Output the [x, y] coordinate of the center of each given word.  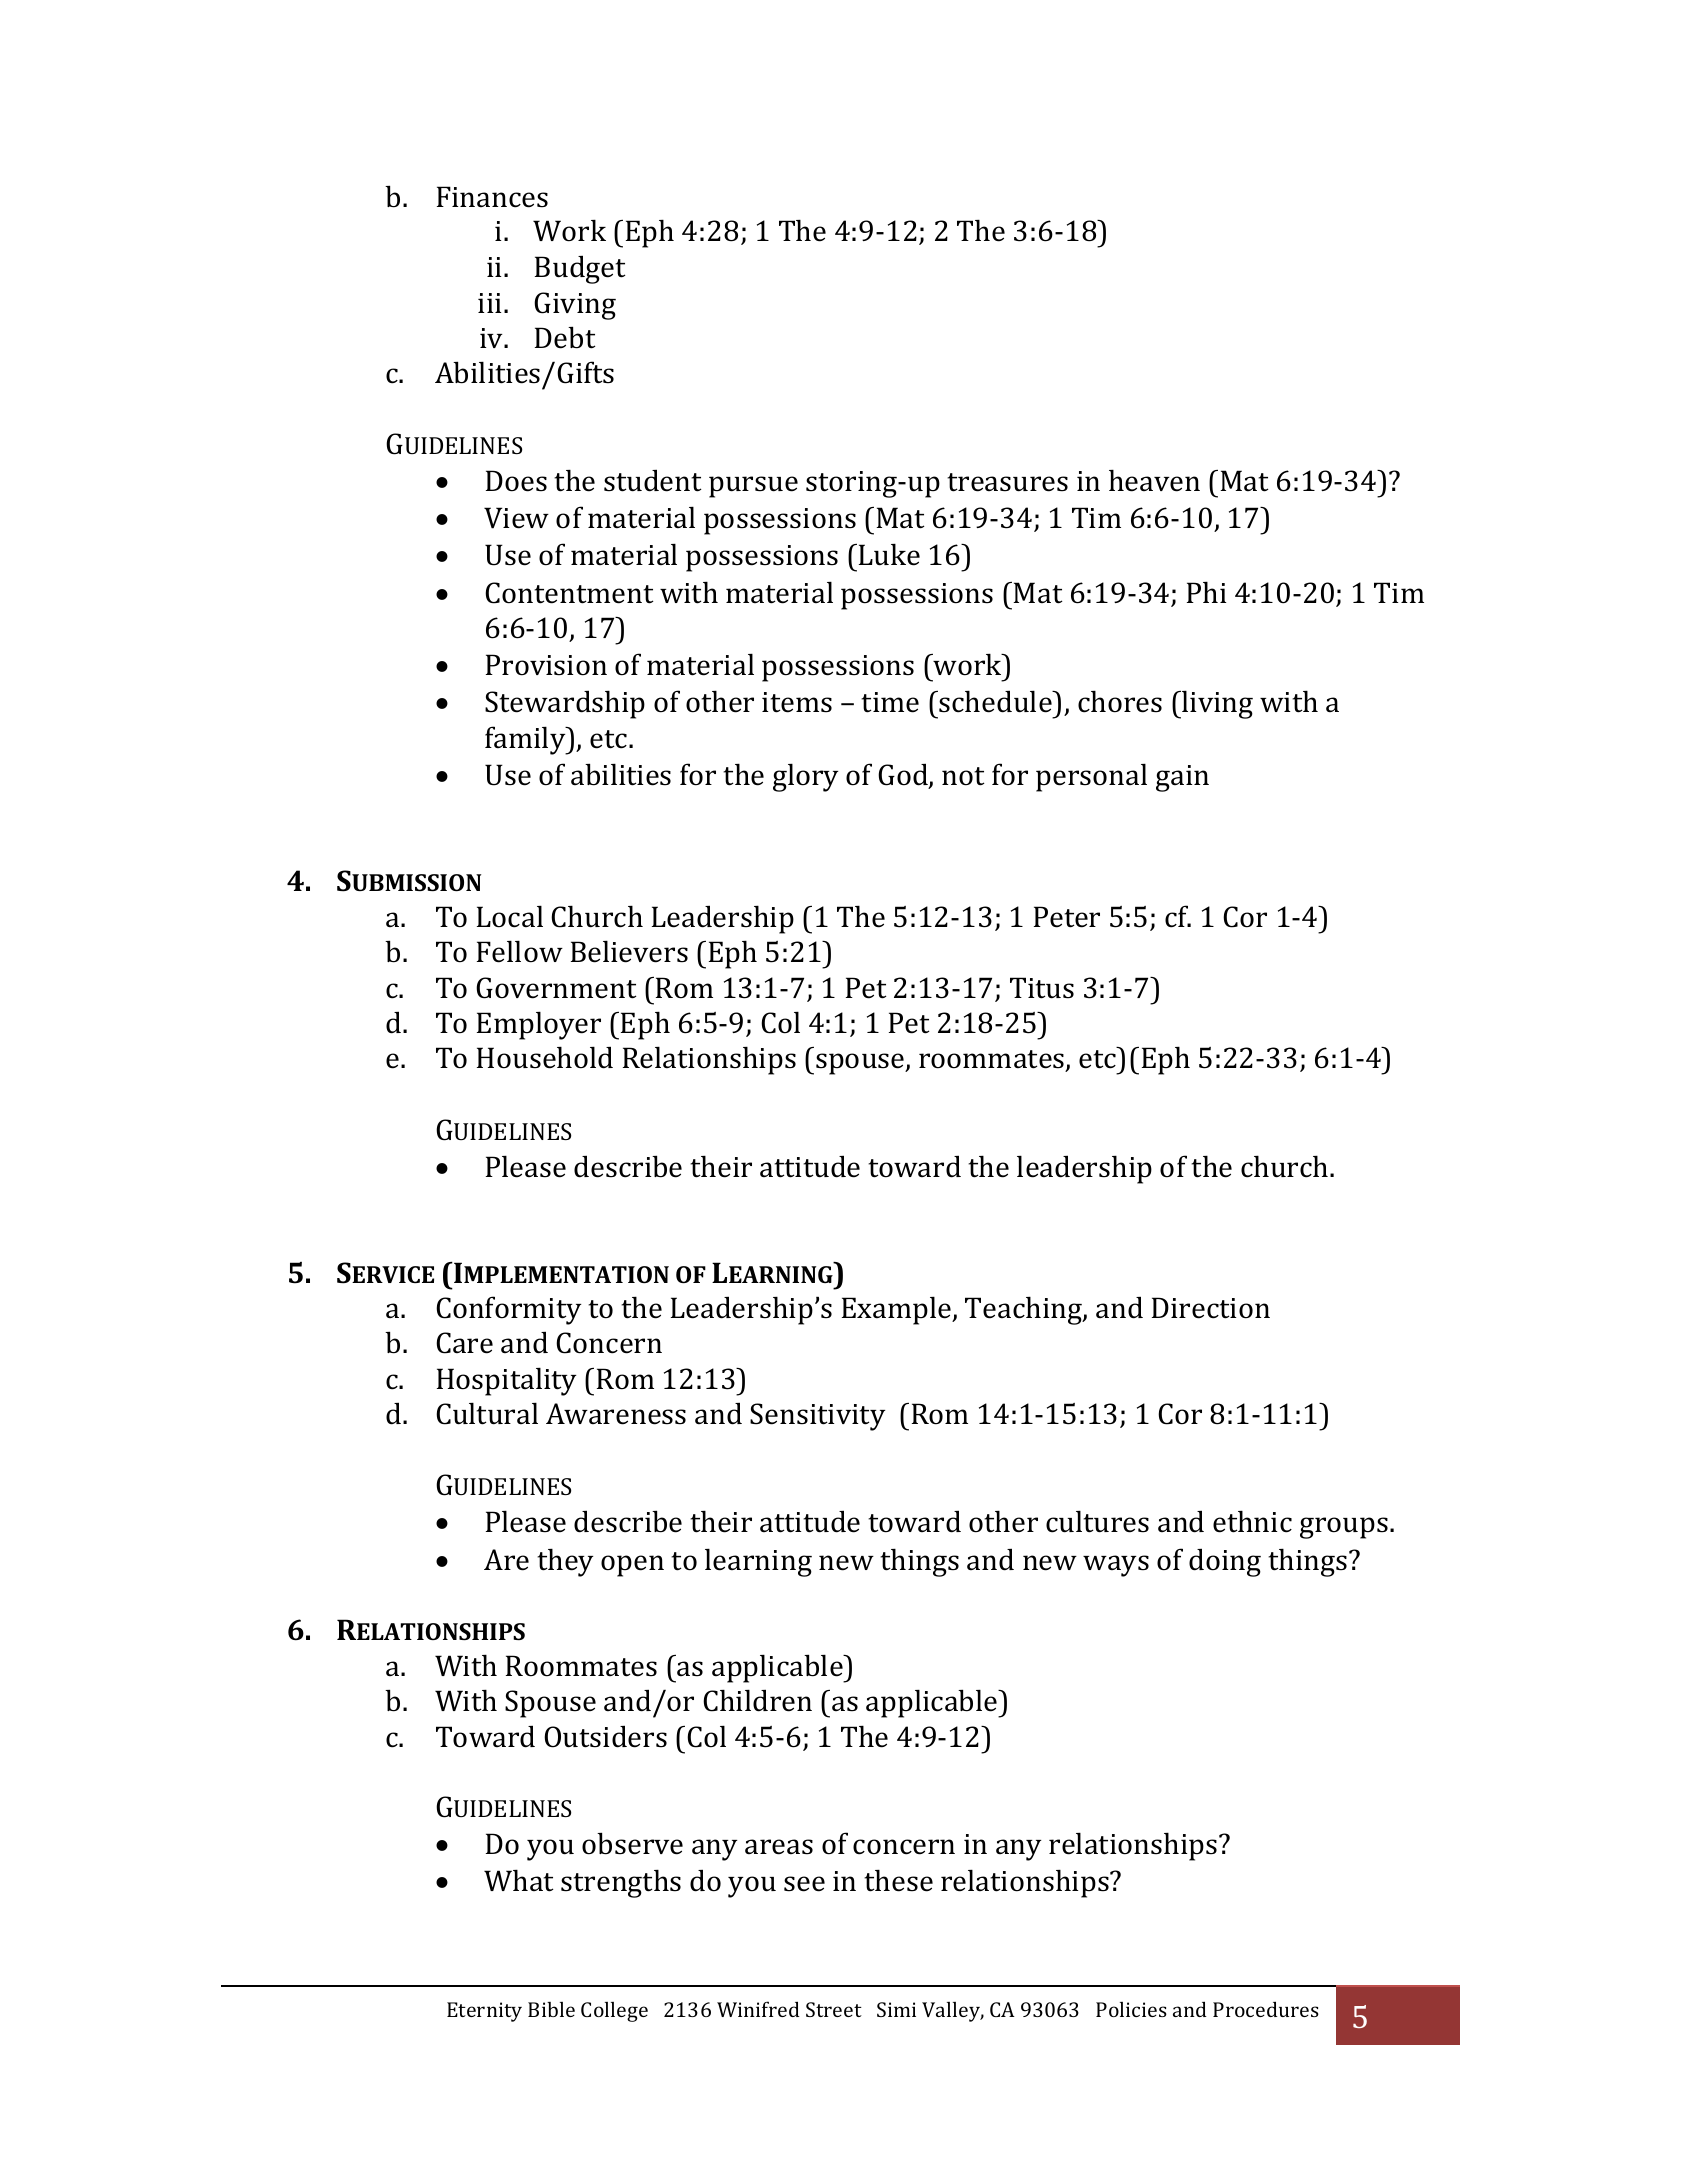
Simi [896, 2009]
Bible [551, 2009]
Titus [1042, 988]
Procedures [1266, 2009]
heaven [1154, 480]
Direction [1211, 1308]
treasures [1007, 482]
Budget [580, 269]
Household [545, 1057]
